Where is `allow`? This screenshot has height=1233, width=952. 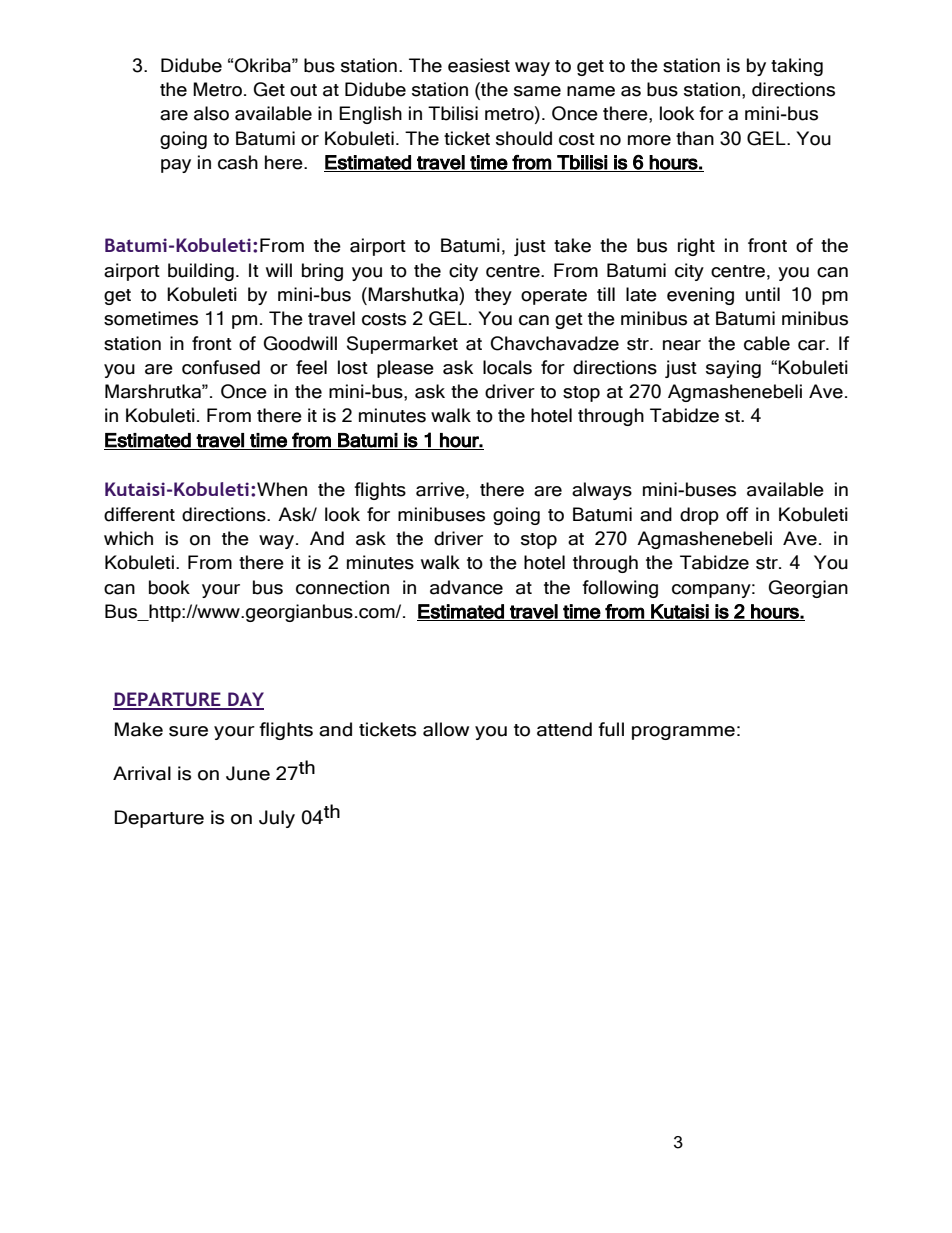
allow is located at coordinates (446, 729).
